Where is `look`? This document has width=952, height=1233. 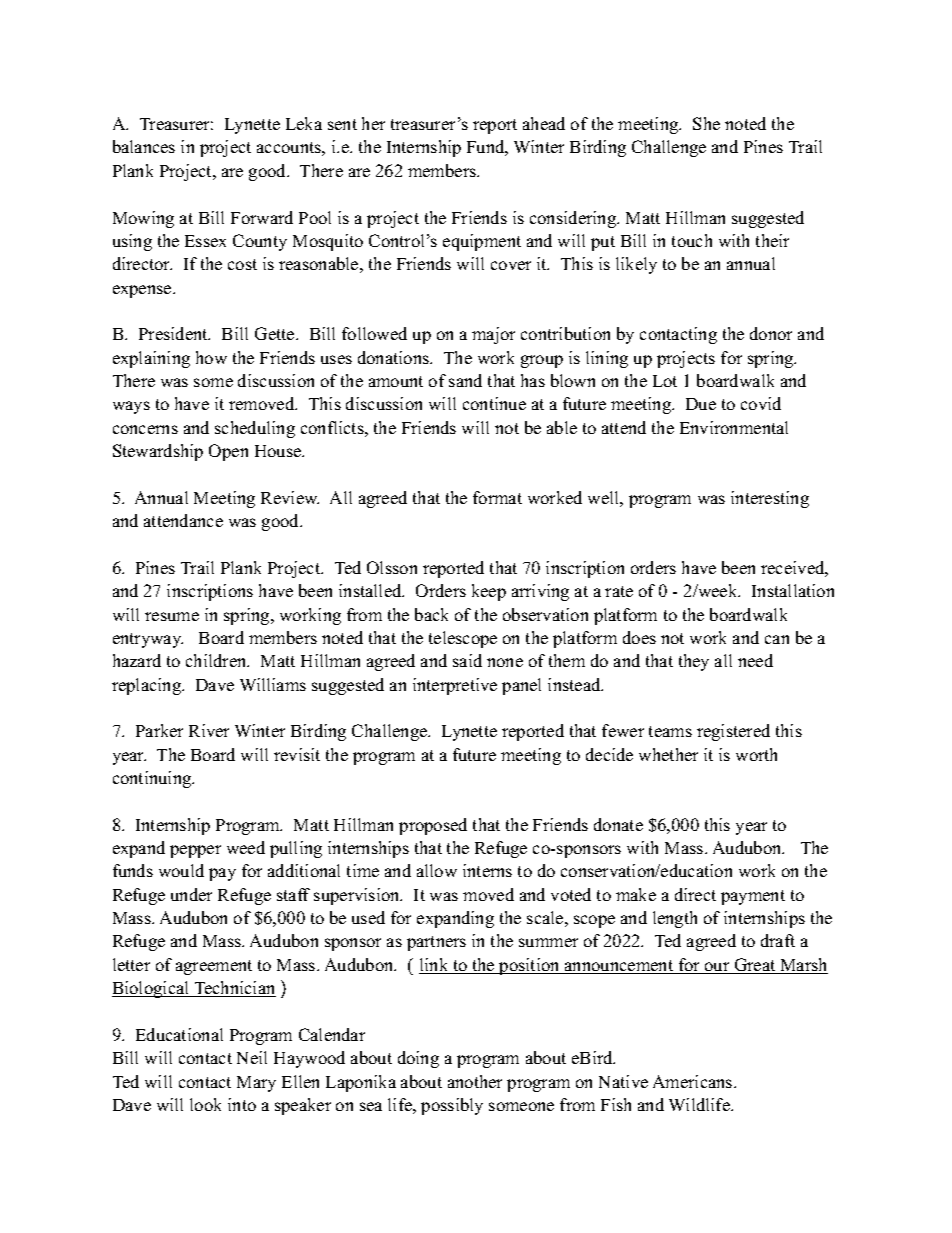 look is located at coordinates (205, 1104).
